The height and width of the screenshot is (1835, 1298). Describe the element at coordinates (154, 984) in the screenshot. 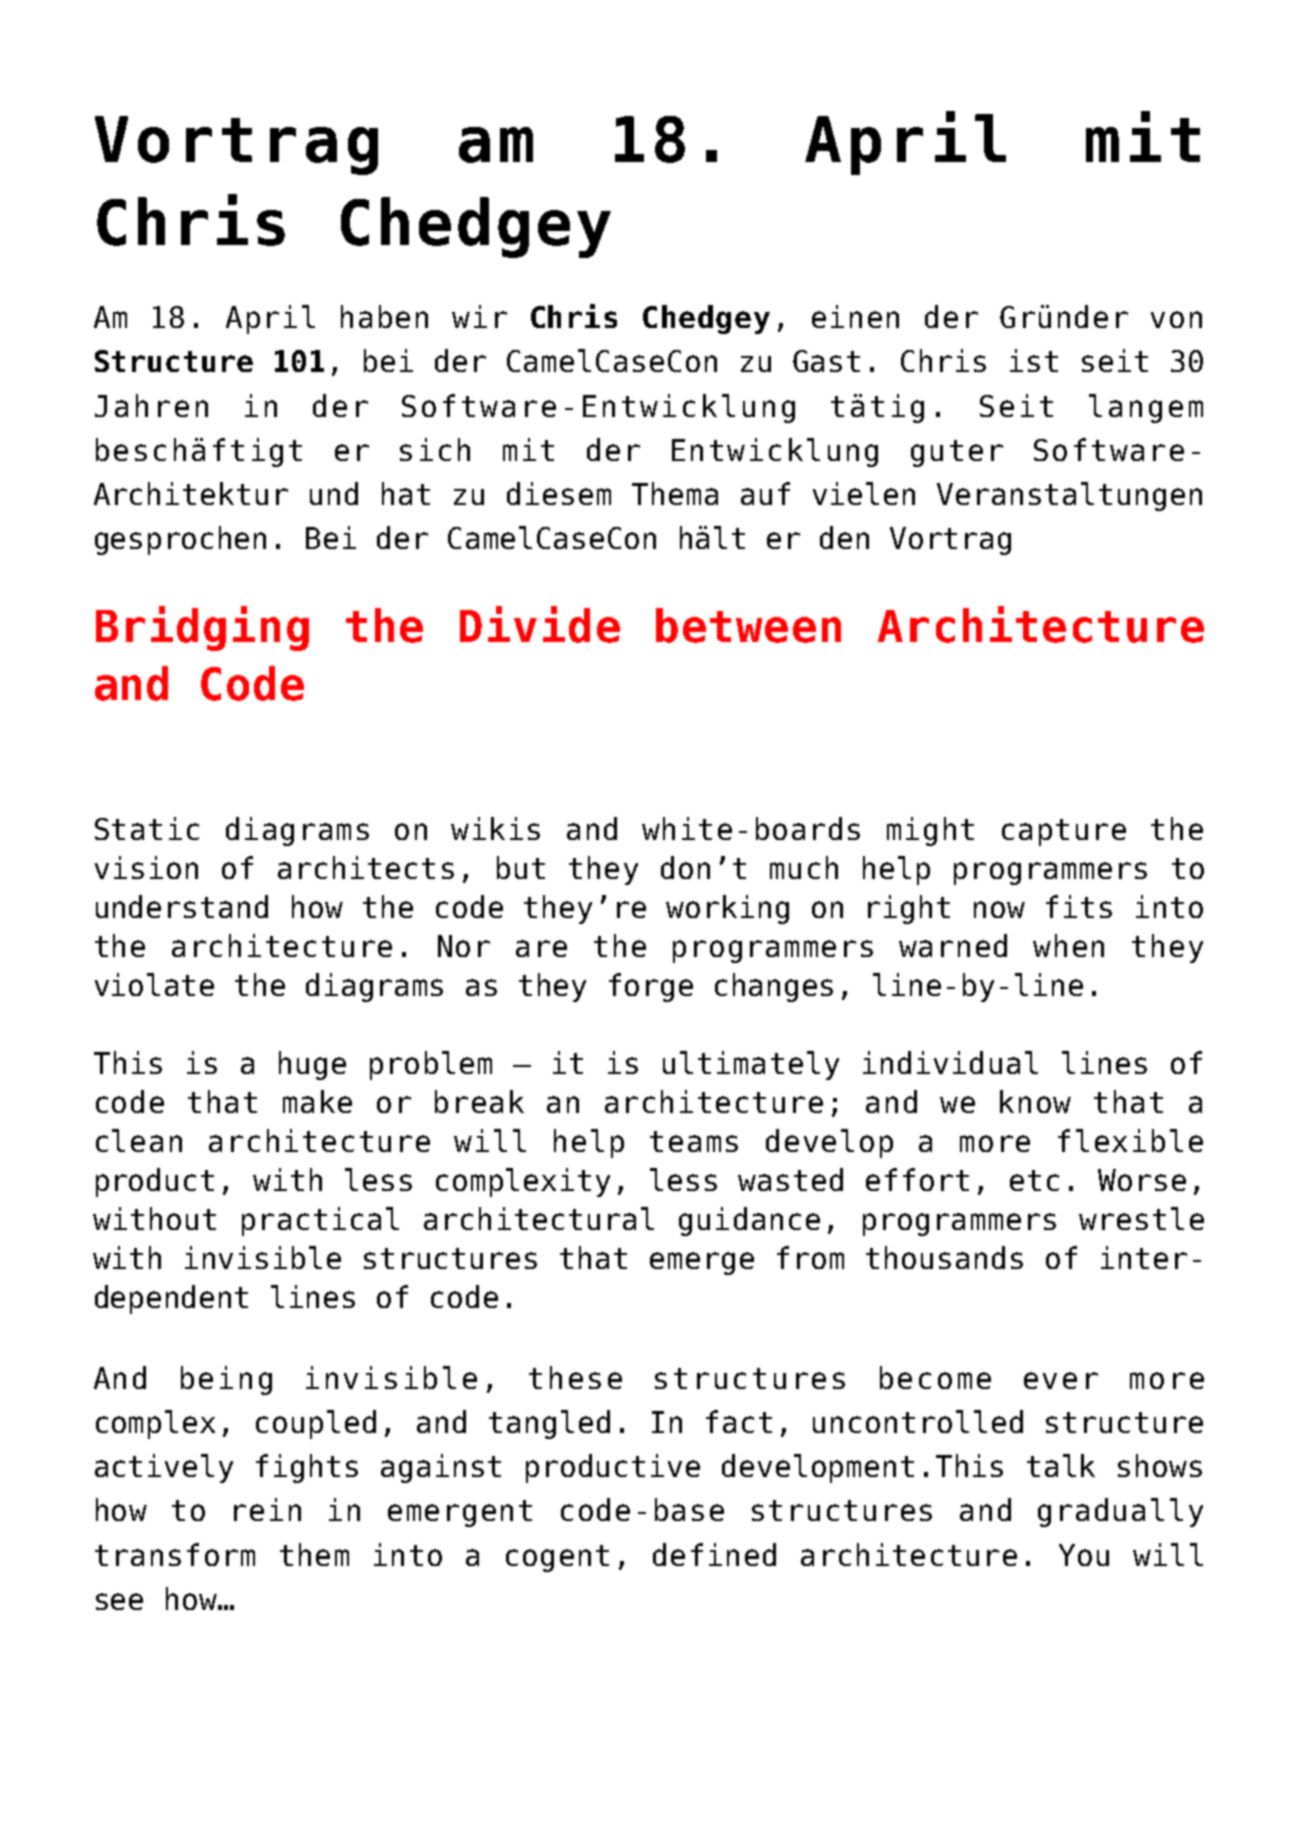

I see `violate` at that location.
